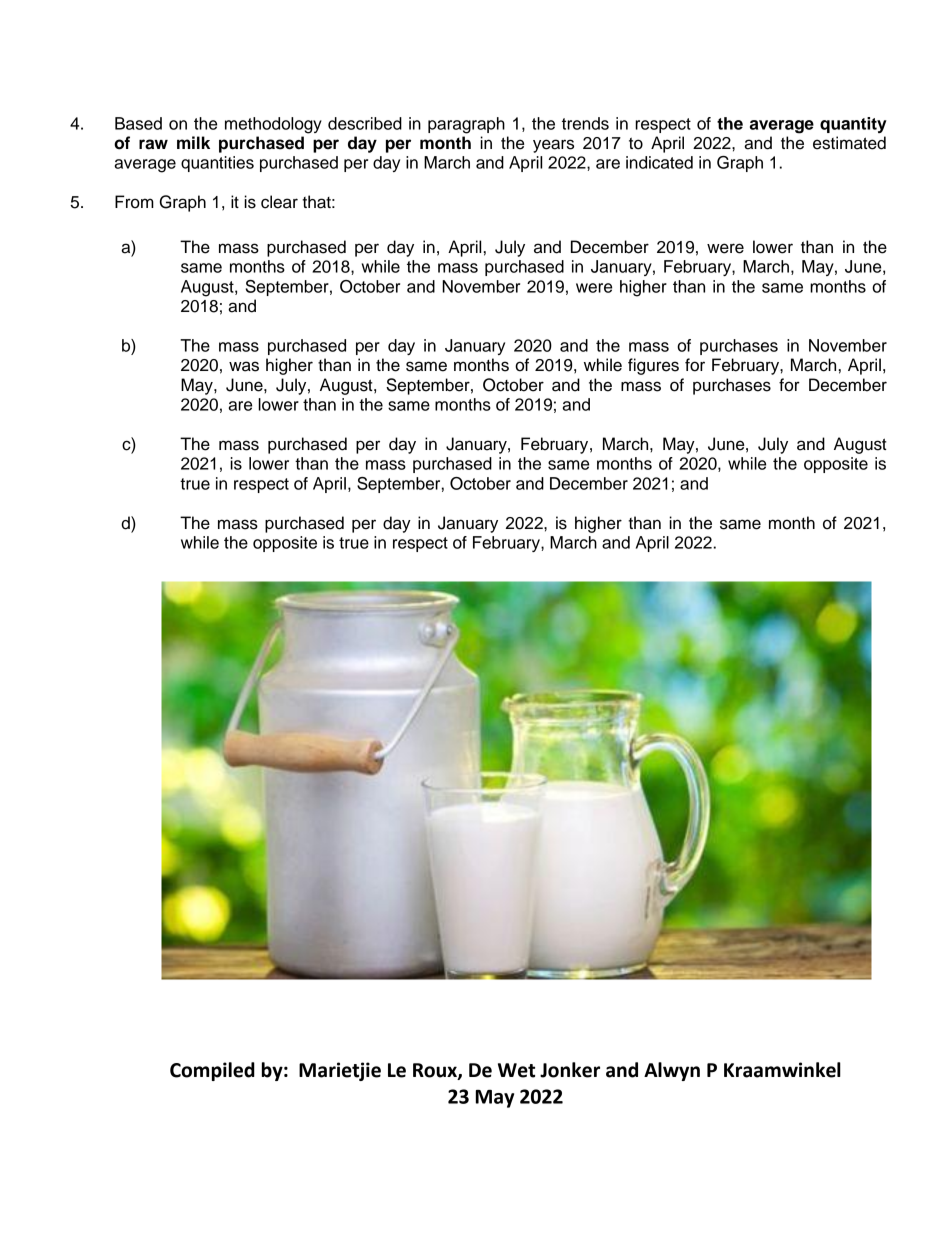  Describe the element at coordinates (659, 162) in the image. I see `indicated` at that location.
